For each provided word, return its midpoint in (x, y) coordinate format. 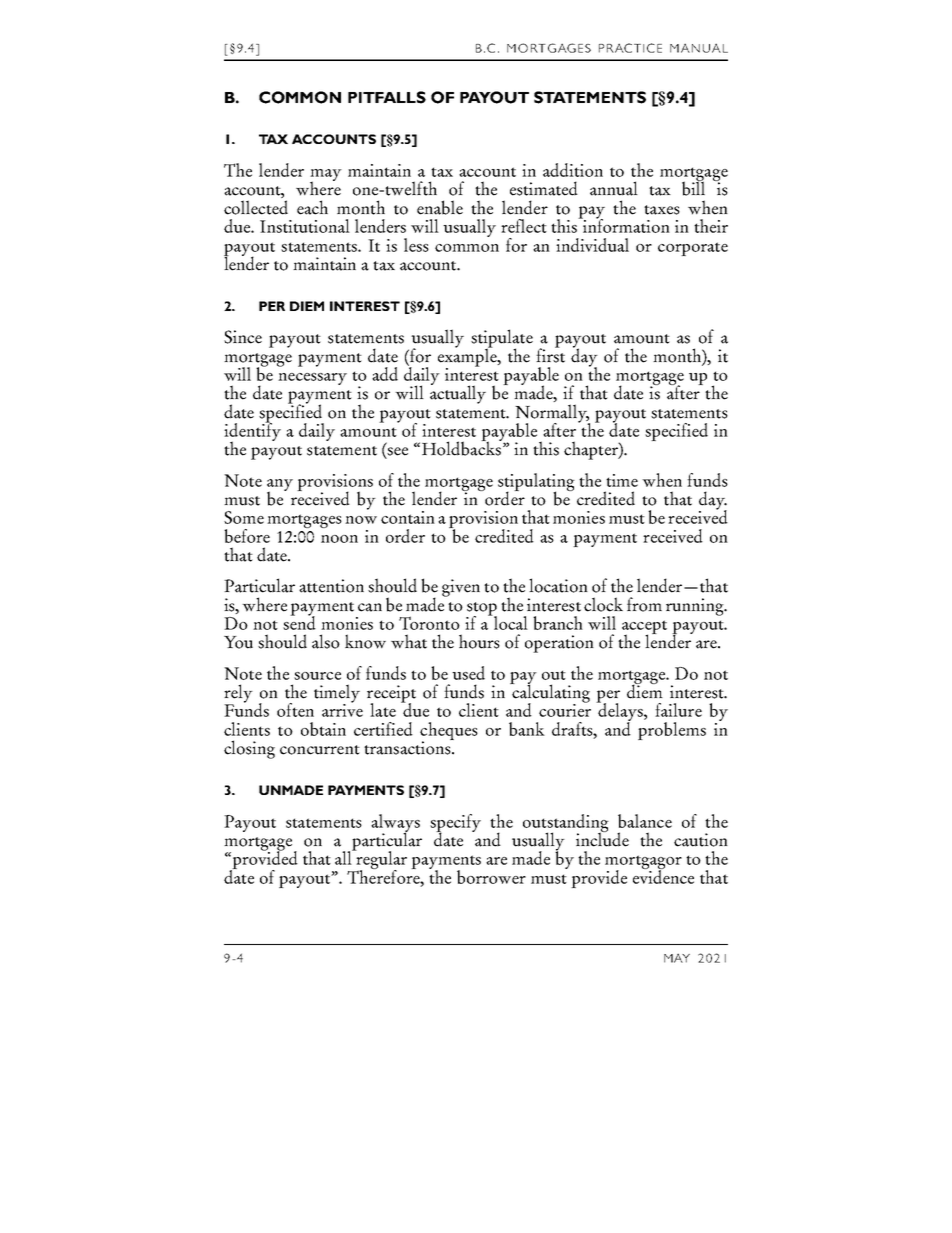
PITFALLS (387, 97)
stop (481, 610)
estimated (544, 188)
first (550, 354)
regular (380, 860)
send (299, 622)
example (468, 357)
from (644, 604)
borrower (491, 877)
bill (693, 187)
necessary (312, 379)
